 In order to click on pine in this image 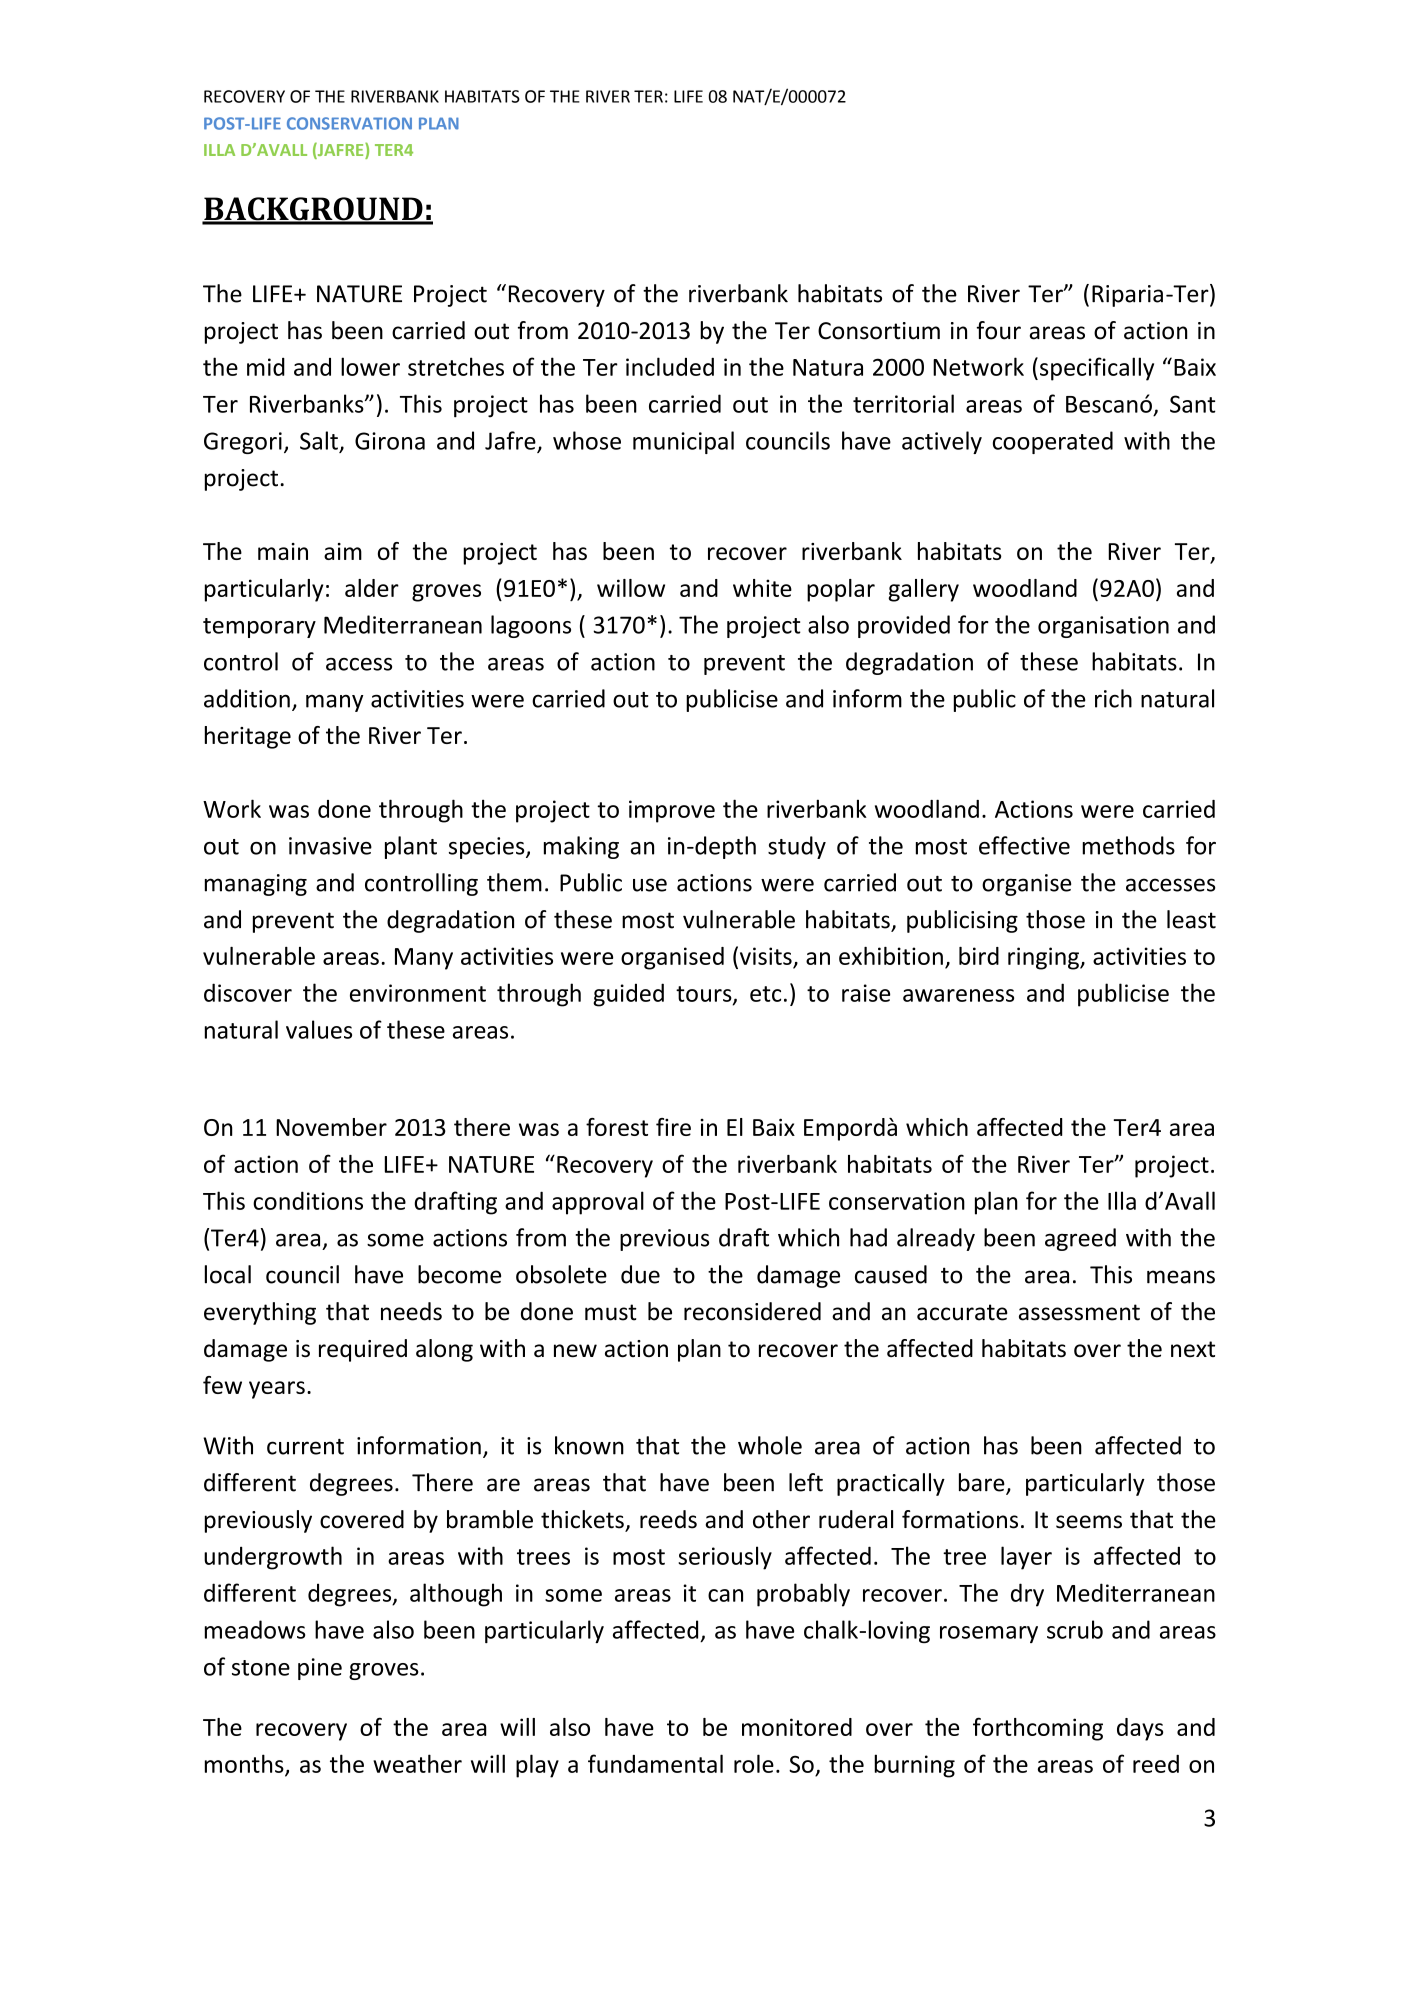, I will do `click(320, 1669)`.
